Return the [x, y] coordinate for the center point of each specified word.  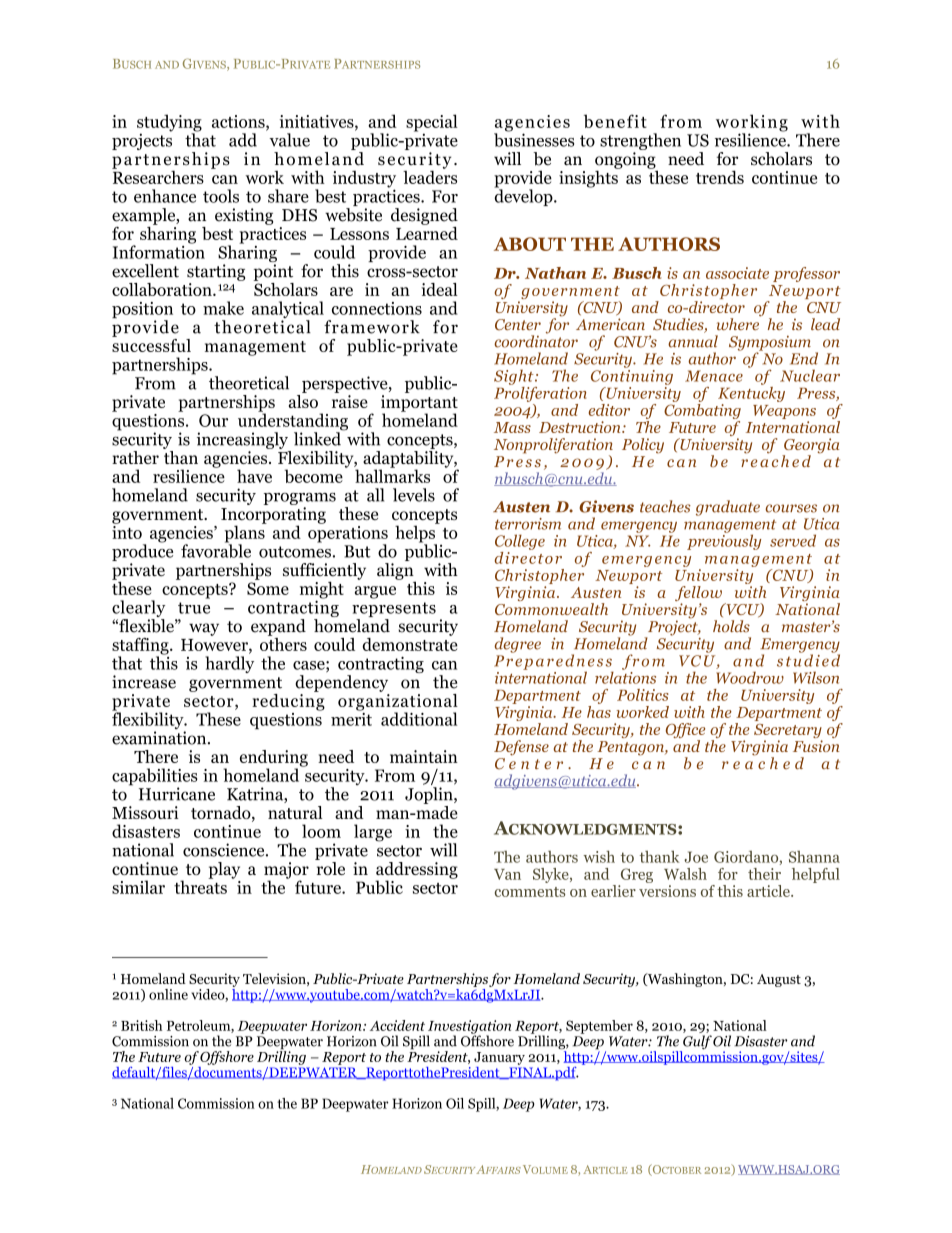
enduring [274, 759]
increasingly [242, 440]
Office [685, 732]
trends [720, 177]
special [432, 124]
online [168, 994]
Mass [512, 427]
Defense [521, 748]
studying [169, 124]
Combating [702, 411]
